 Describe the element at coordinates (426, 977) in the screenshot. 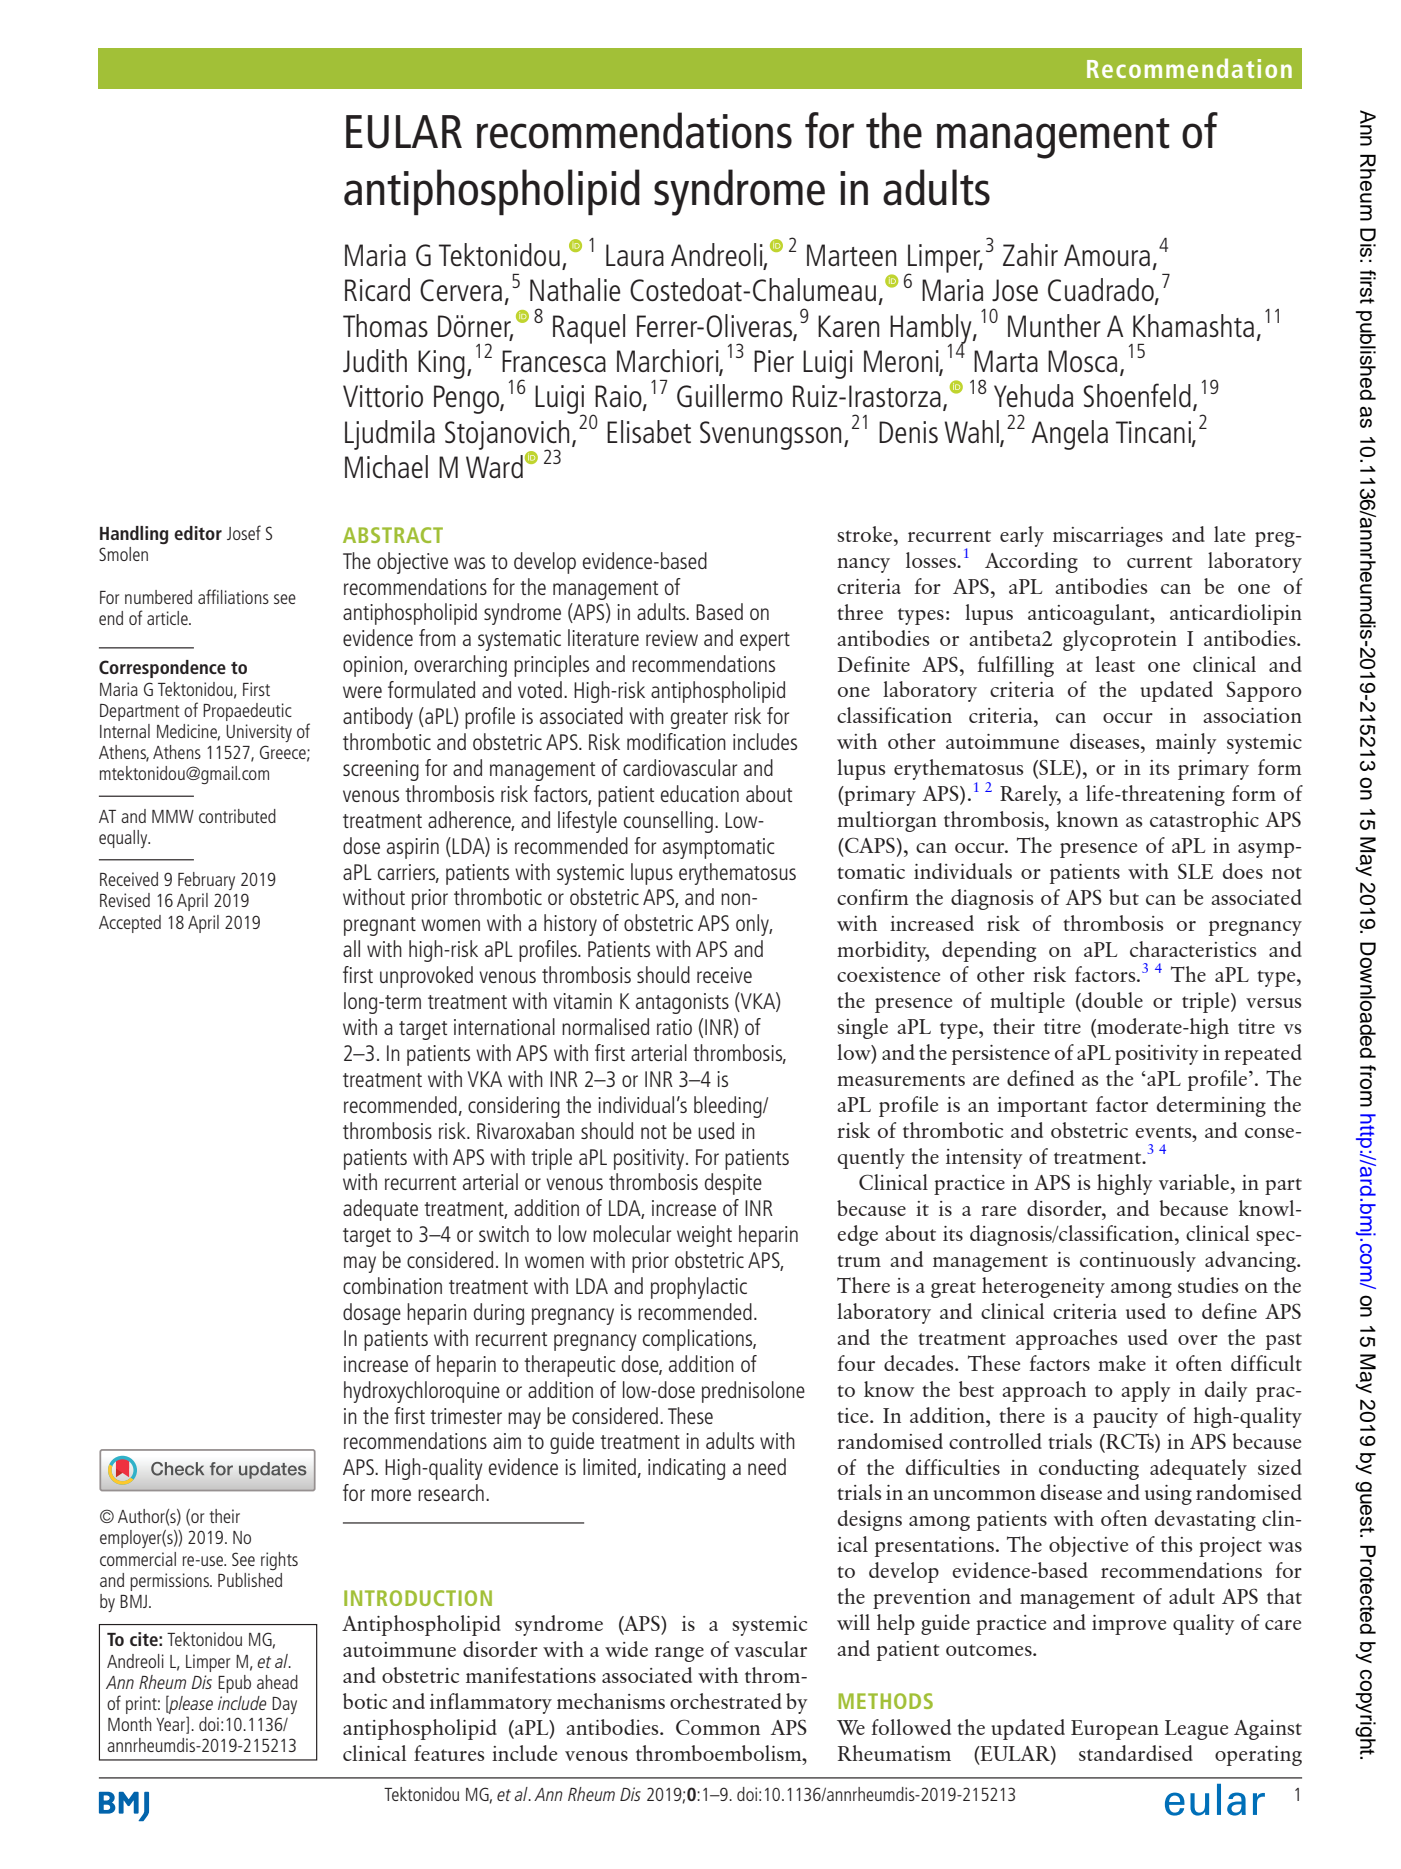

I see `unprovoked` at that location.
